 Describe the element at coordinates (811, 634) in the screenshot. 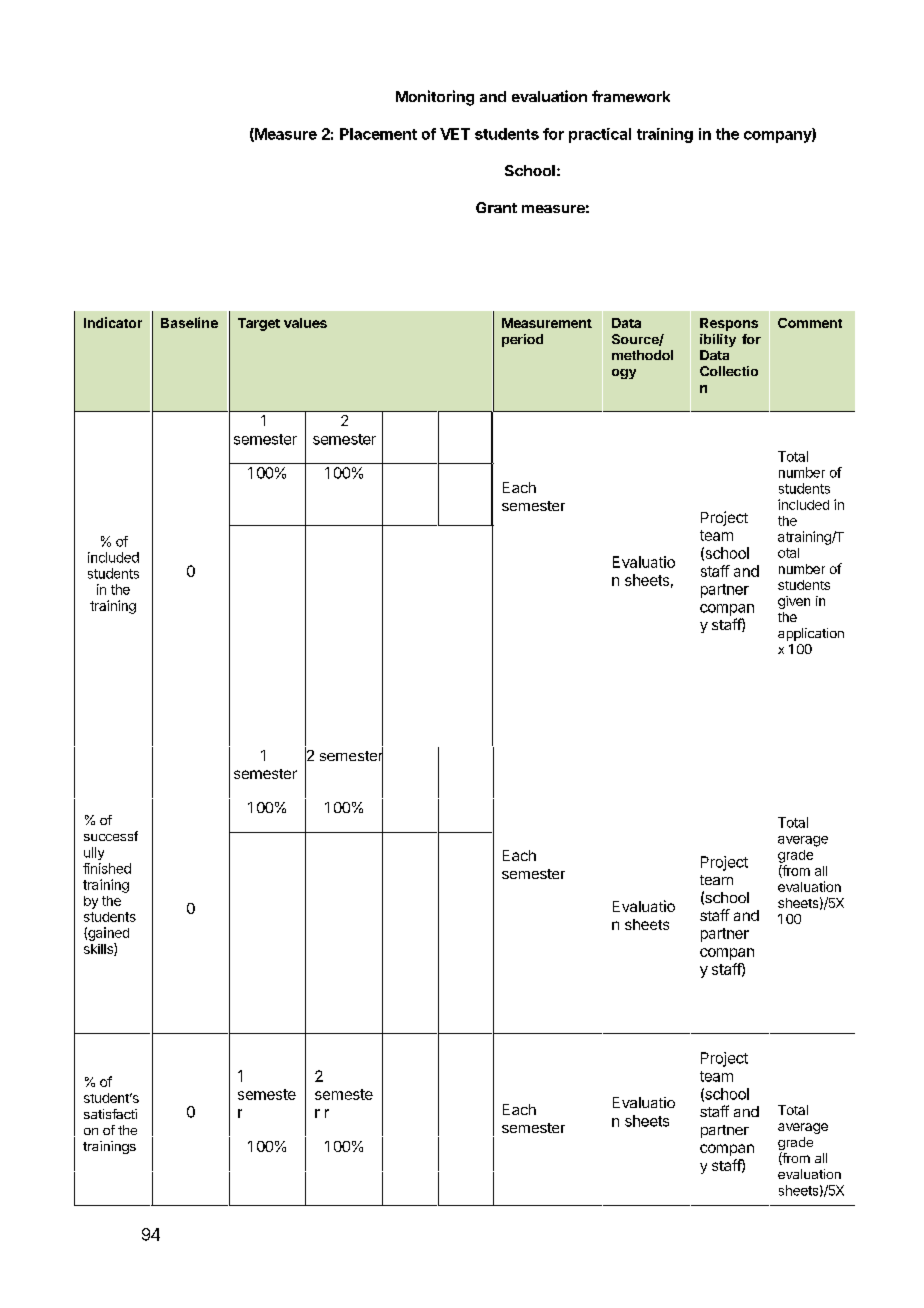

I see `application` at that location.
